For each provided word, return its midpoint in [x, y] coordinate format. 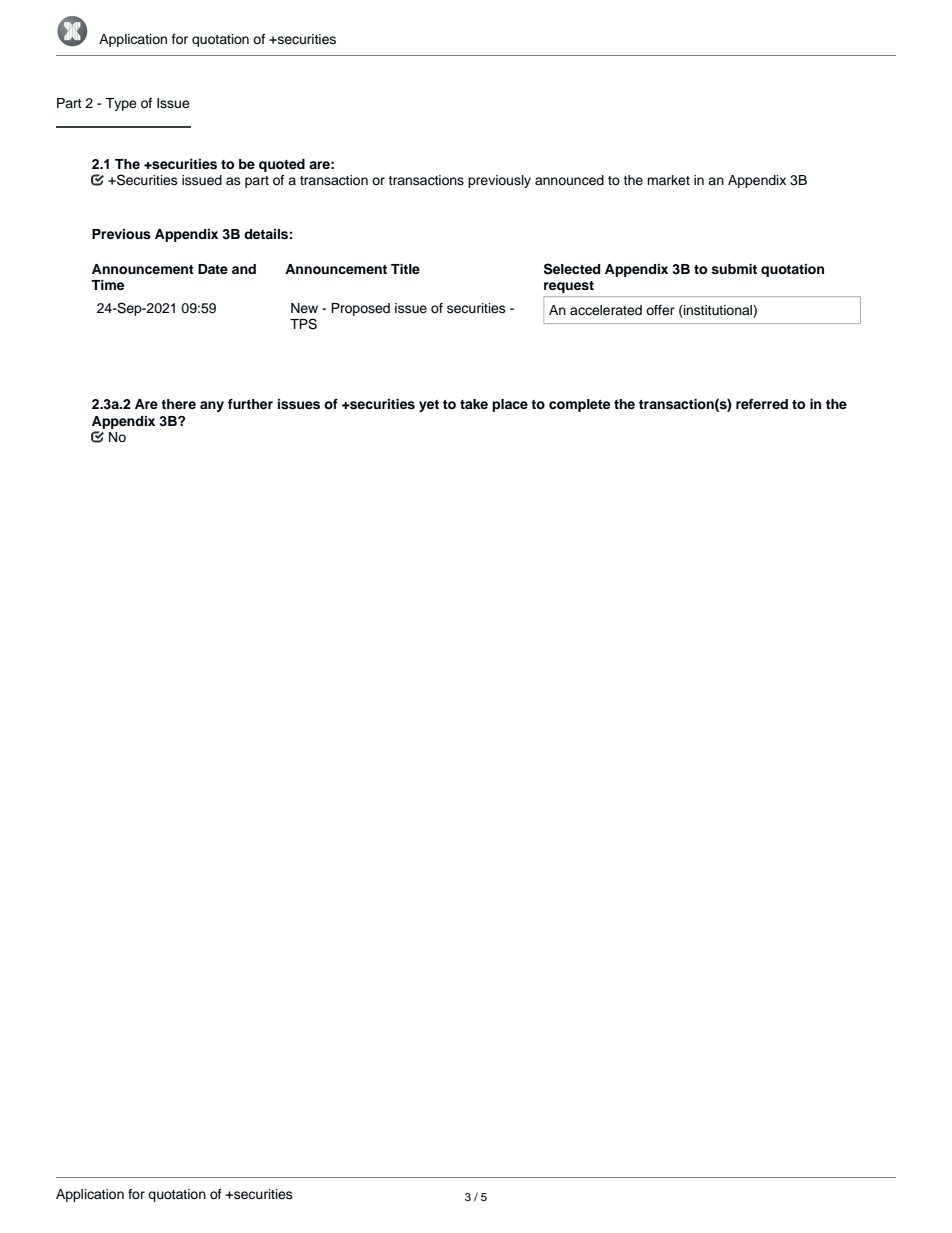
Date [213, 269]
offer [660, 310]
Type [121, 104]
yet [429, 406]
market [668, 180]
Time [107, 285]
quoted [282, 165]
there [178, 404]
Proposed [360, 309]
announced [569, 180]
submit [734, 269]
